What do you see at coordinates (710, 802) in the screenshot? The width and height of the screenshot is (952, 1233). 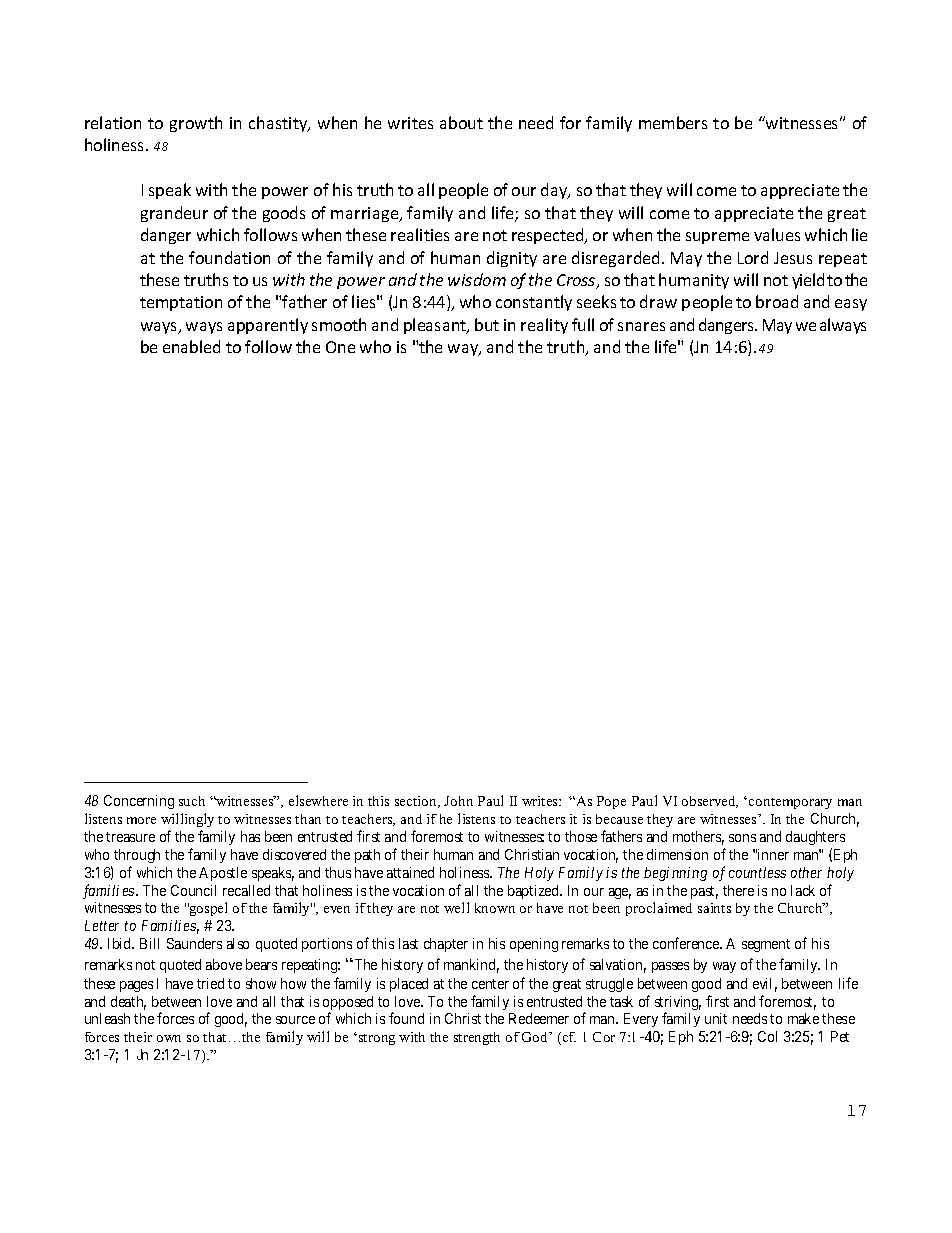 I see `observed` at bounding box center [710, 802].
